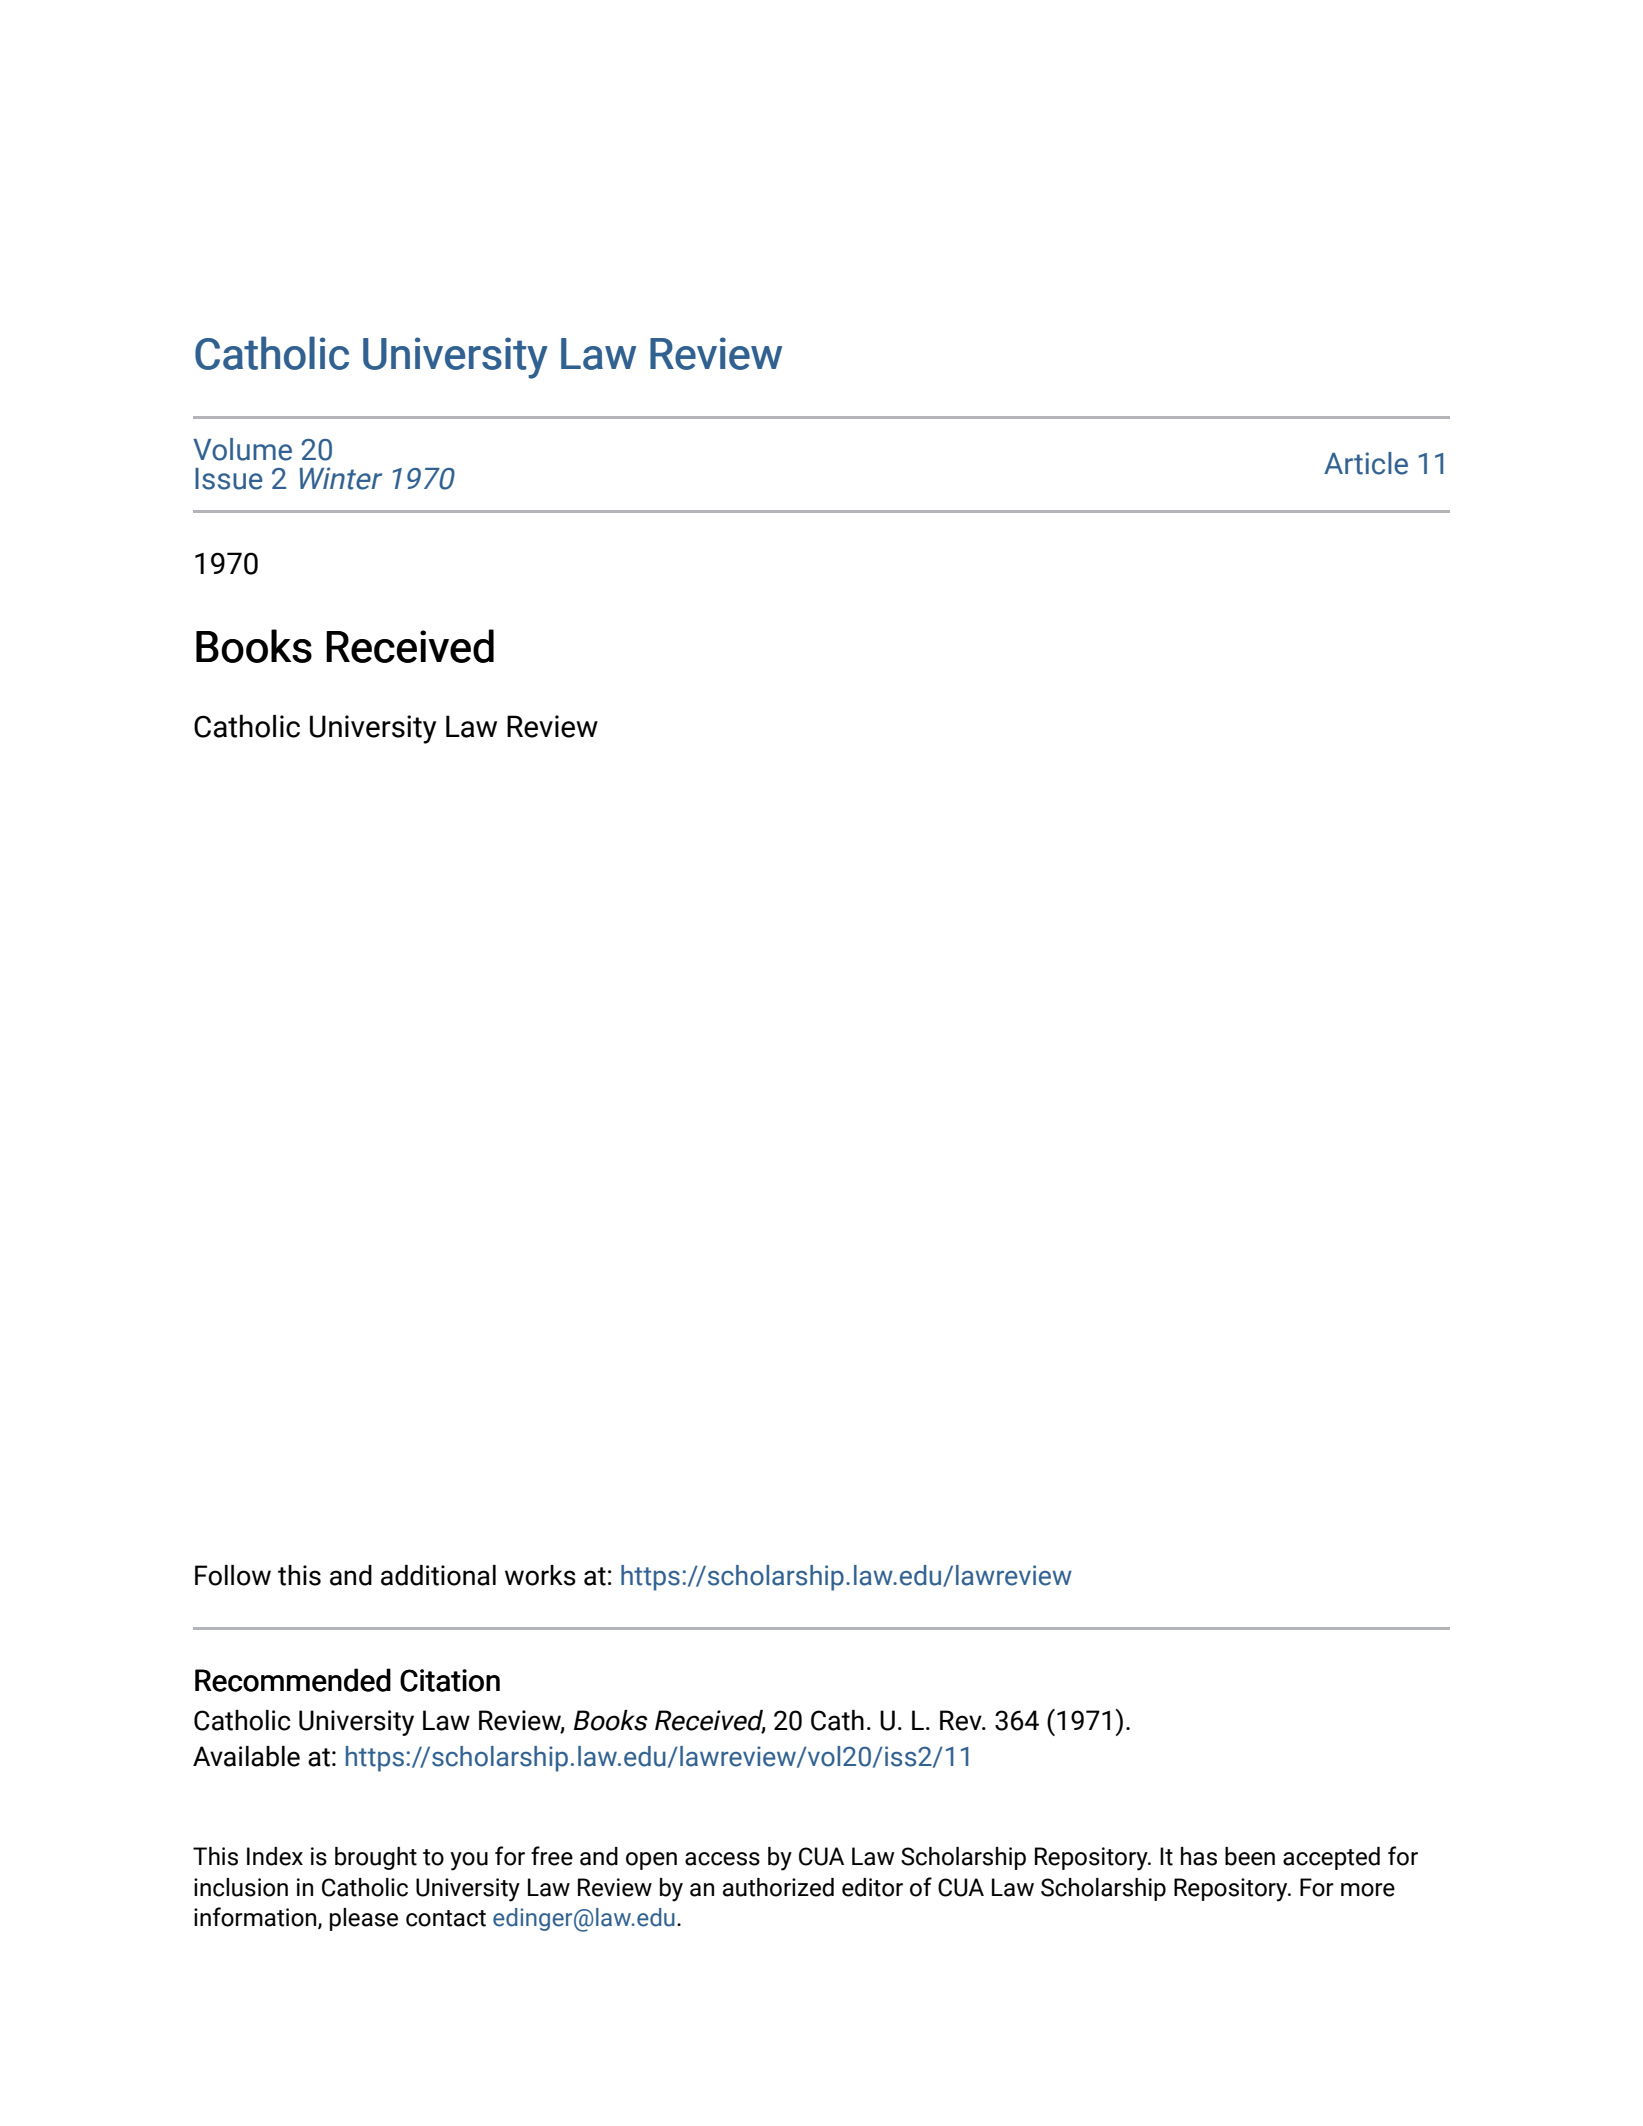 This screenshot has height=2126, width=1643. What do you see at coordinates (293, 1680) in the screenshot?
I see `Recommended` at bounding box center [293, 1680].
